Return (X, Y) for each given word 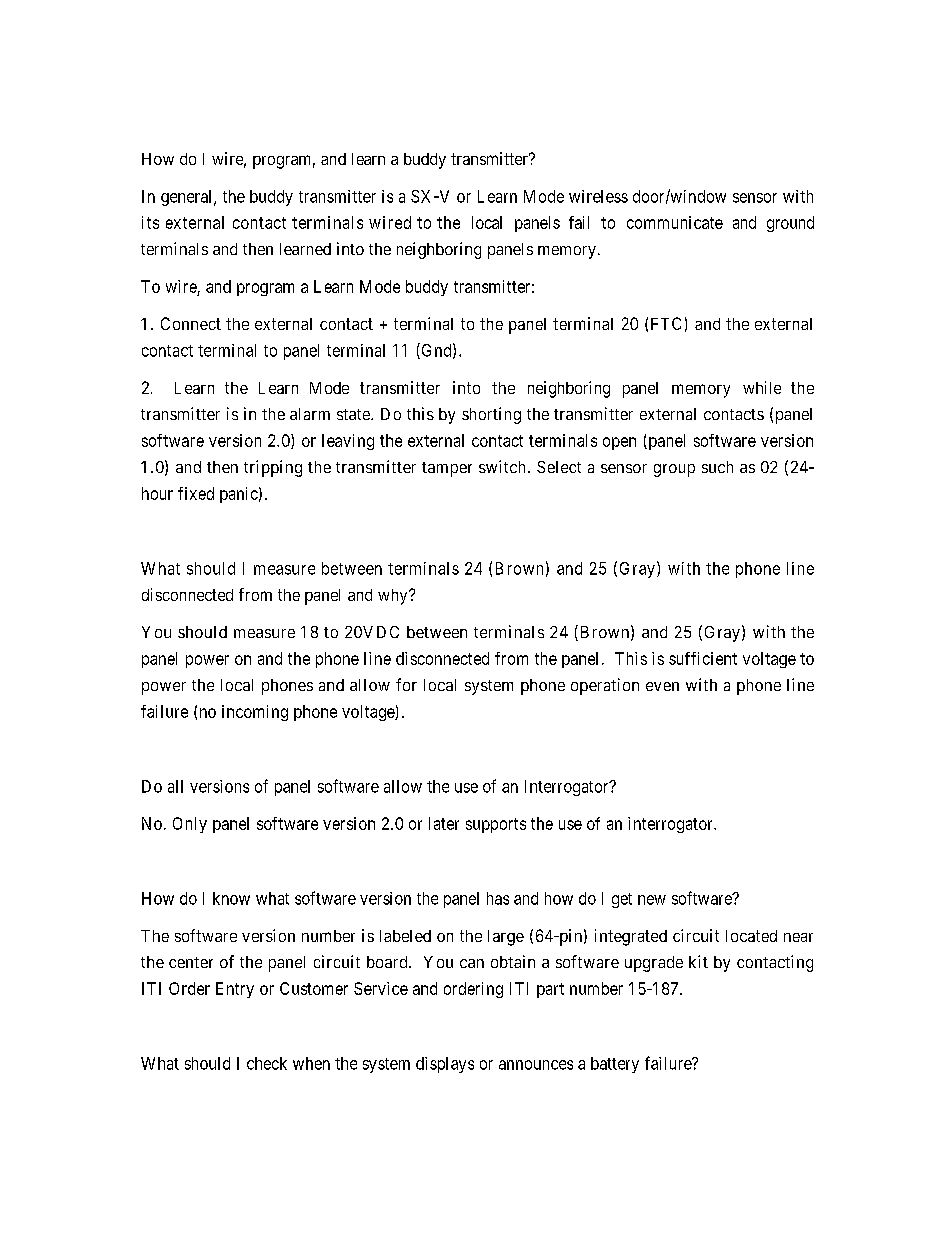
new (652, 900)
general (188, 198)
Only (190, 825)
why (394, 597)
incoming (255, 713)
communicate (675, 222)
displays (445, 1065)
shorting (491, 415)
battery (615, 1065)
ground (790, 224)
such (717, 467)
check (267, 1063)
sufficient (703, 658)
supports (496, 825)
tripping (273, 468)
